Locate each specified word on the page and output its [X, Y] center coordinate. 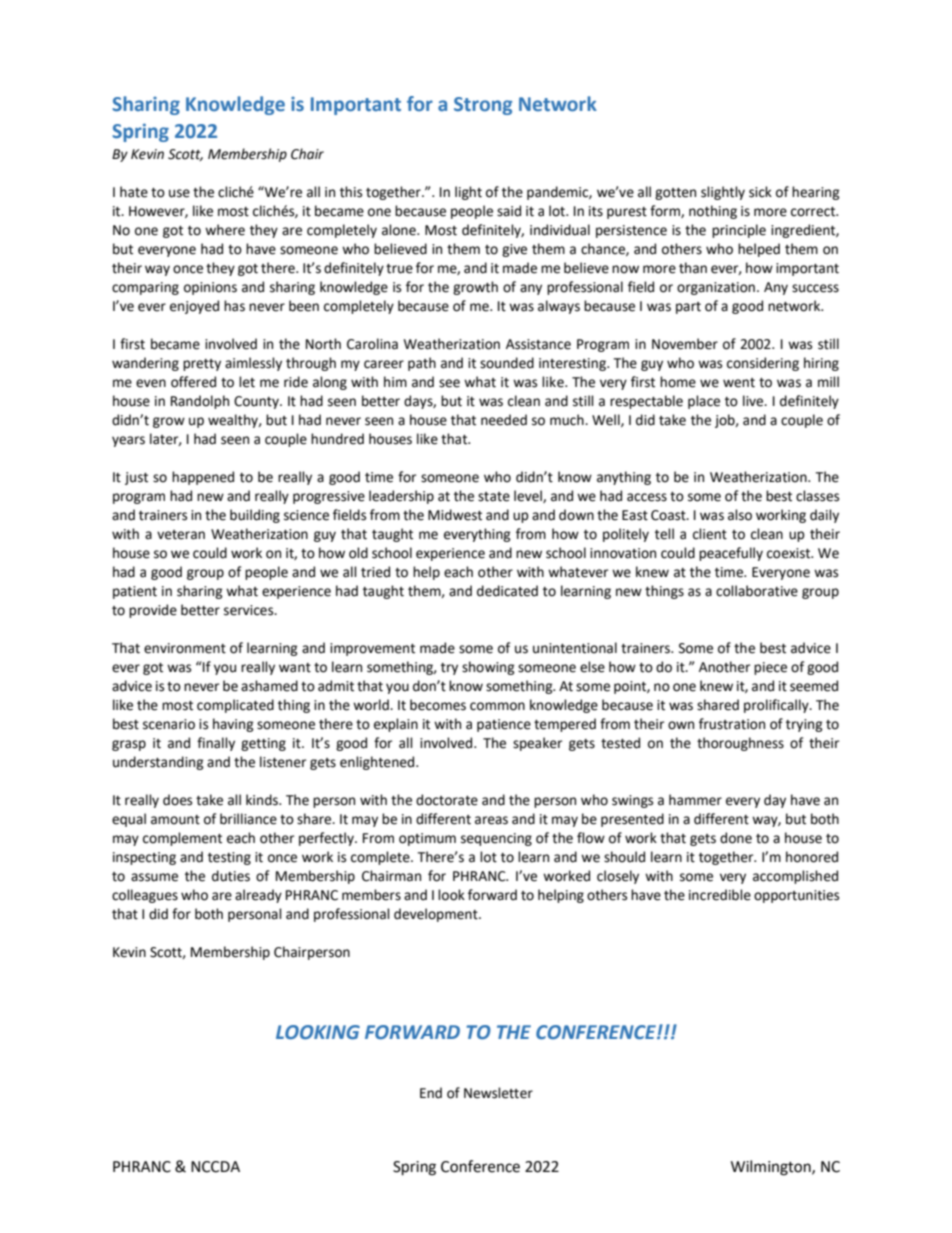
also [740, 515]
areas [491, 820]
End [431, 1093]
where [225, 230]
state [494, 497]
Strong [483, 106]
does [177, 800]
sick [760, 192]
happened [203, 478]
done [736, 838]
